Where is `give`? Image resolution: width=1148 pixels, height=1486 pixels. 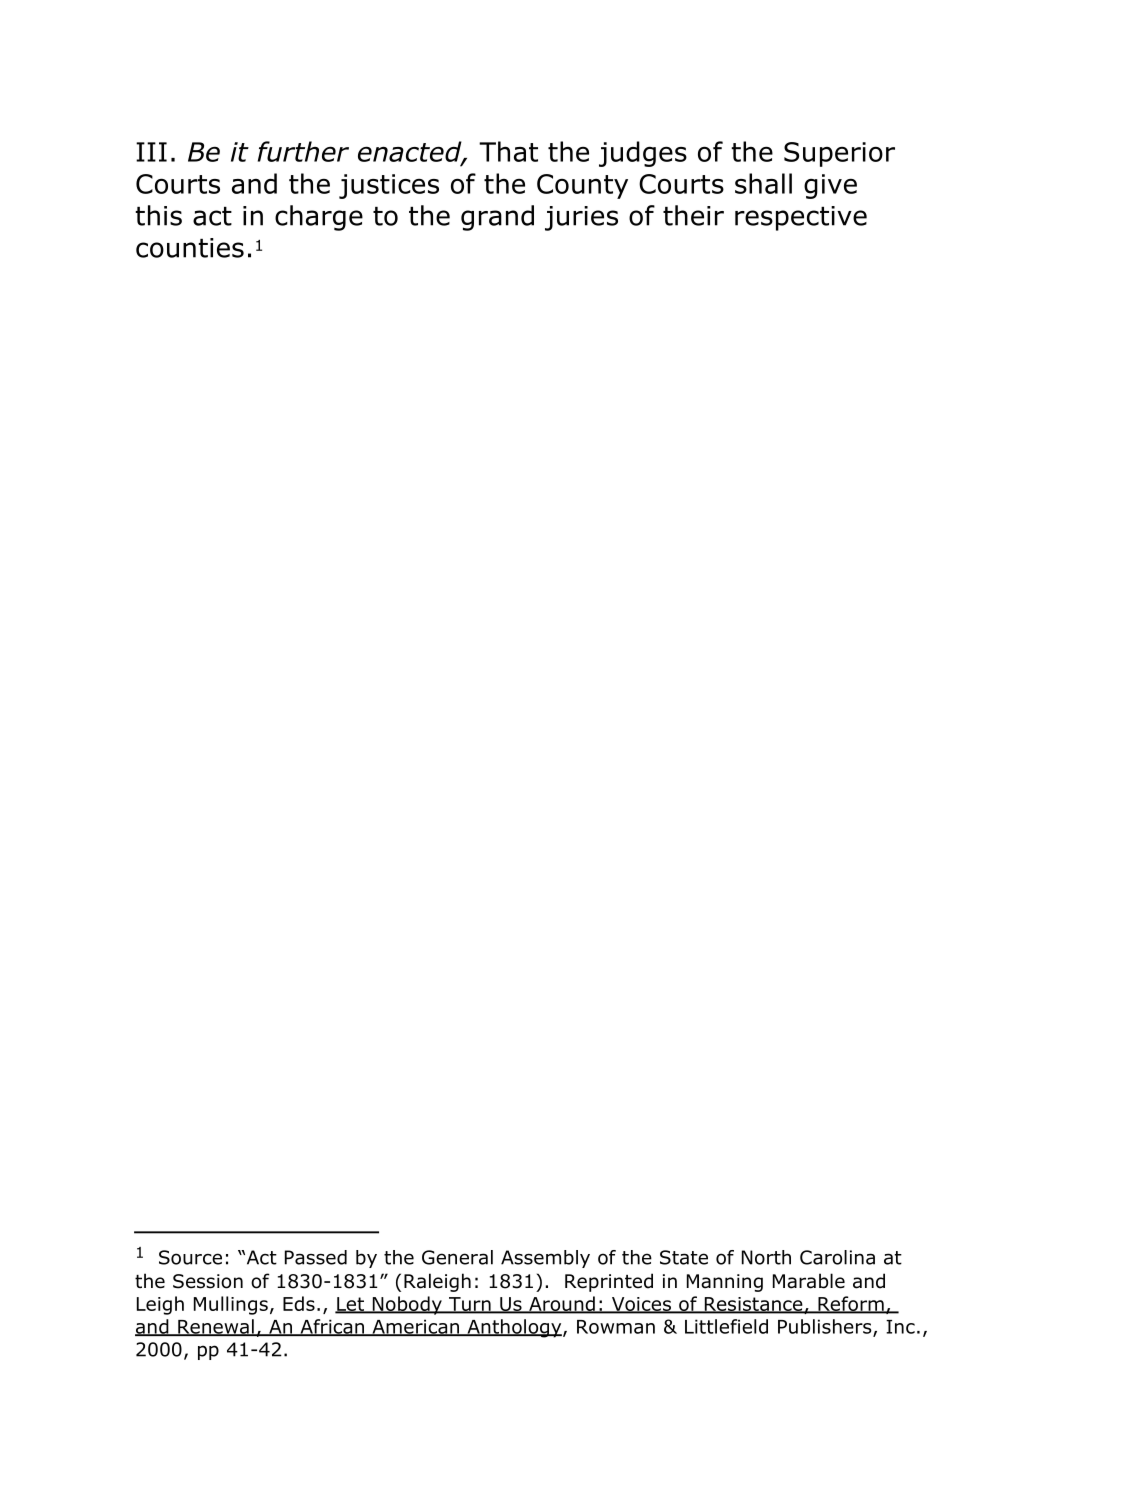
give is located at coordinates (830, 186).
